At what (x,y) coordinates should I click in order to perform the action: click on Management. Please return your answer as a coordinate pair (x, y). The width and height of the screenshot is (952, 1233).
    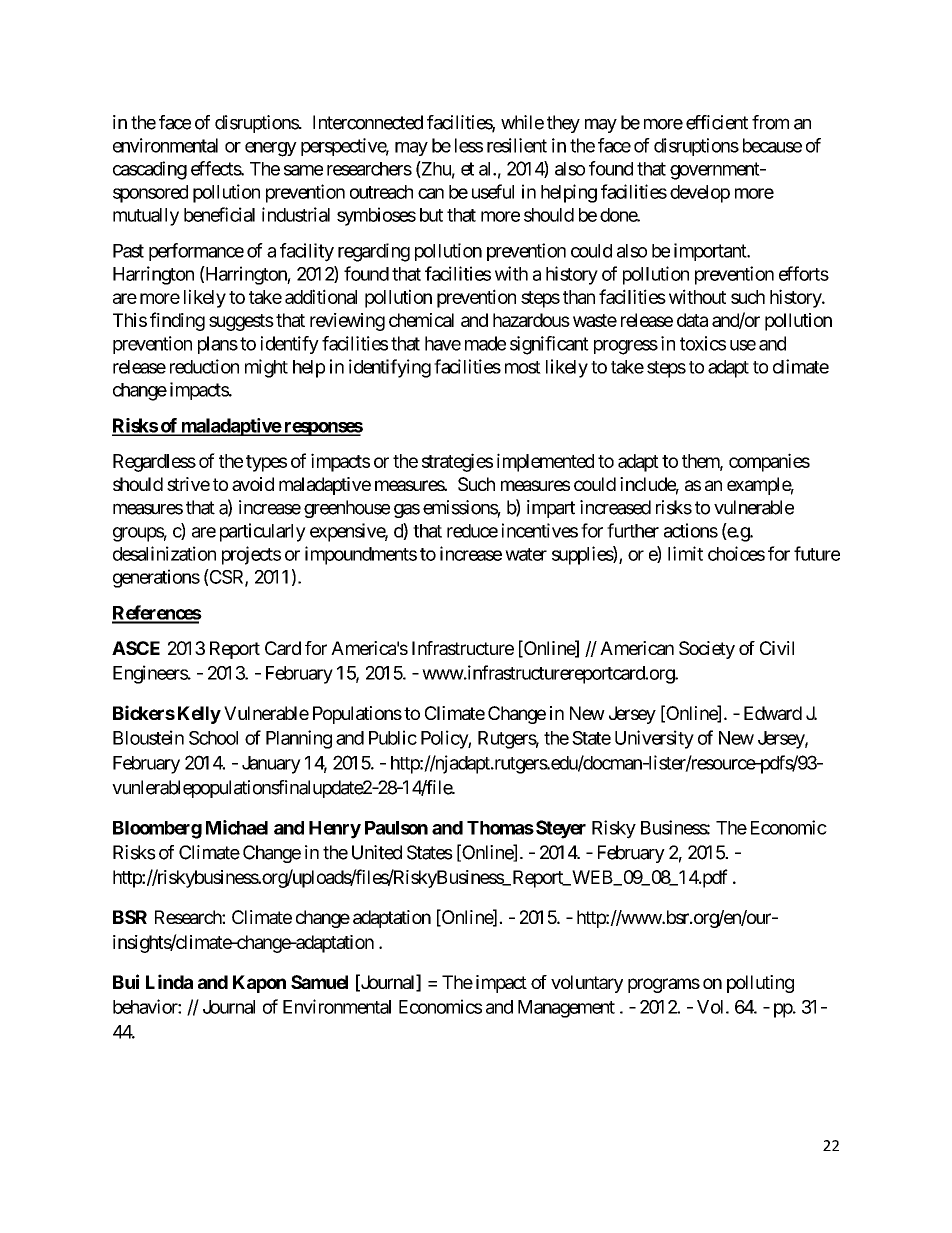
    Looking at the image, I should click on (566, 1009).
